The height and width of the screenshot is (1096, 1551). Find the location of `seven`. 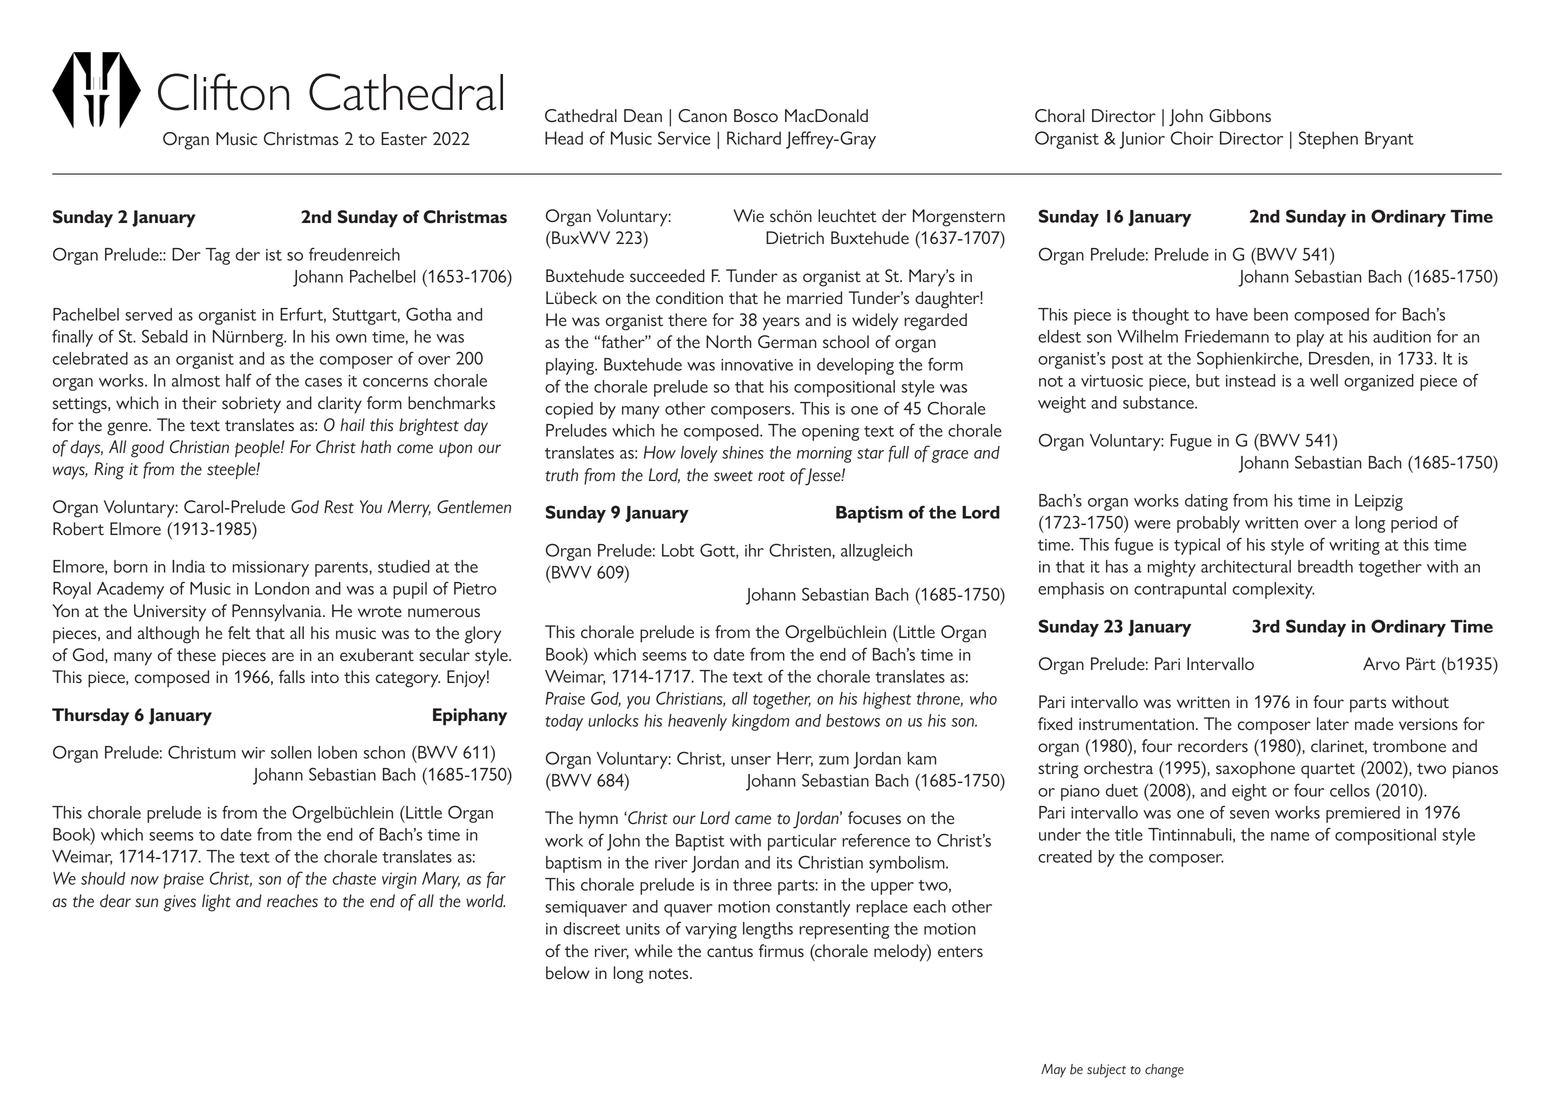

seven is located at coordinates (1249, 814).
